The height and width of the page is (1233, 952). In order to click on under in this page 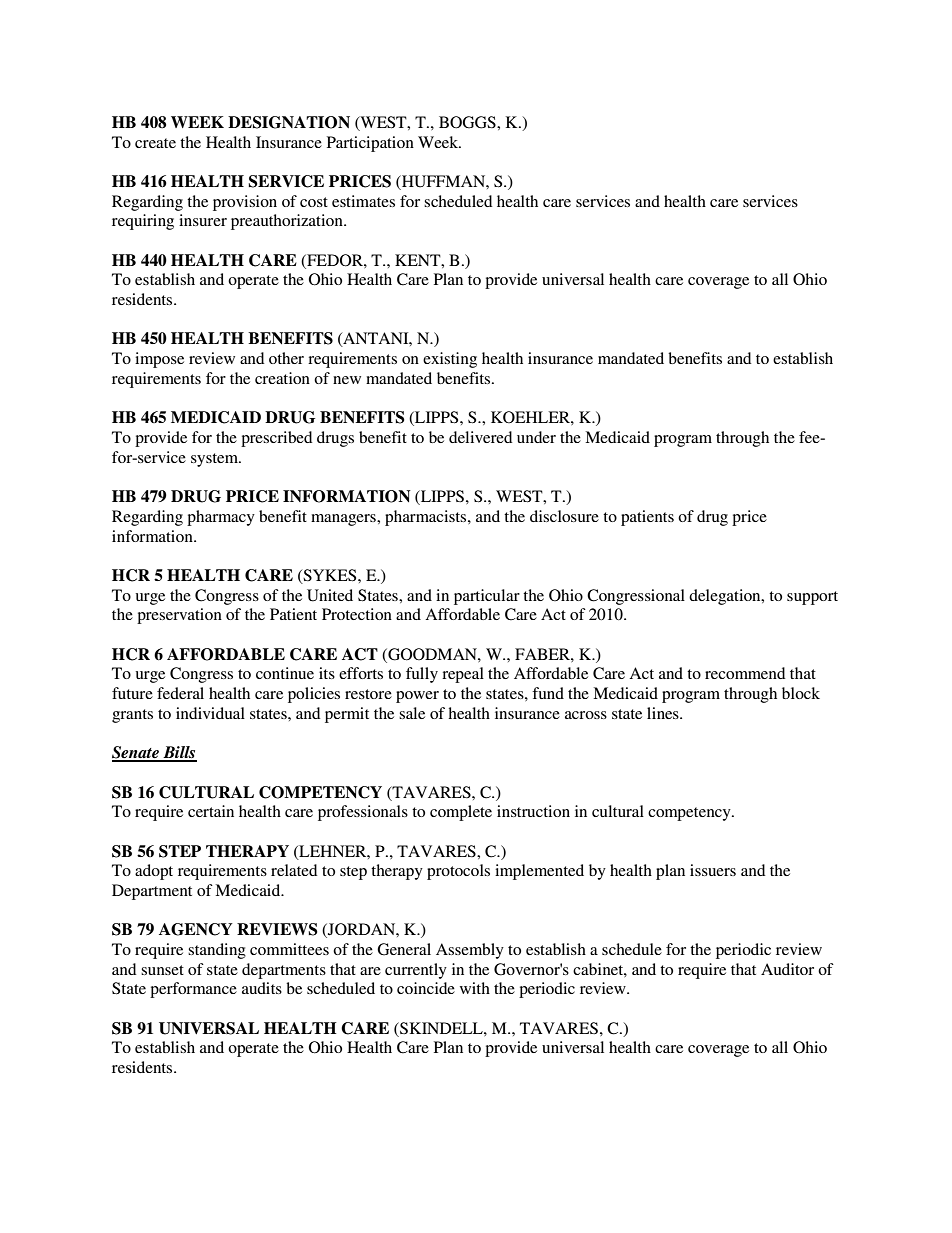, I will do `click(536, 437)`.
